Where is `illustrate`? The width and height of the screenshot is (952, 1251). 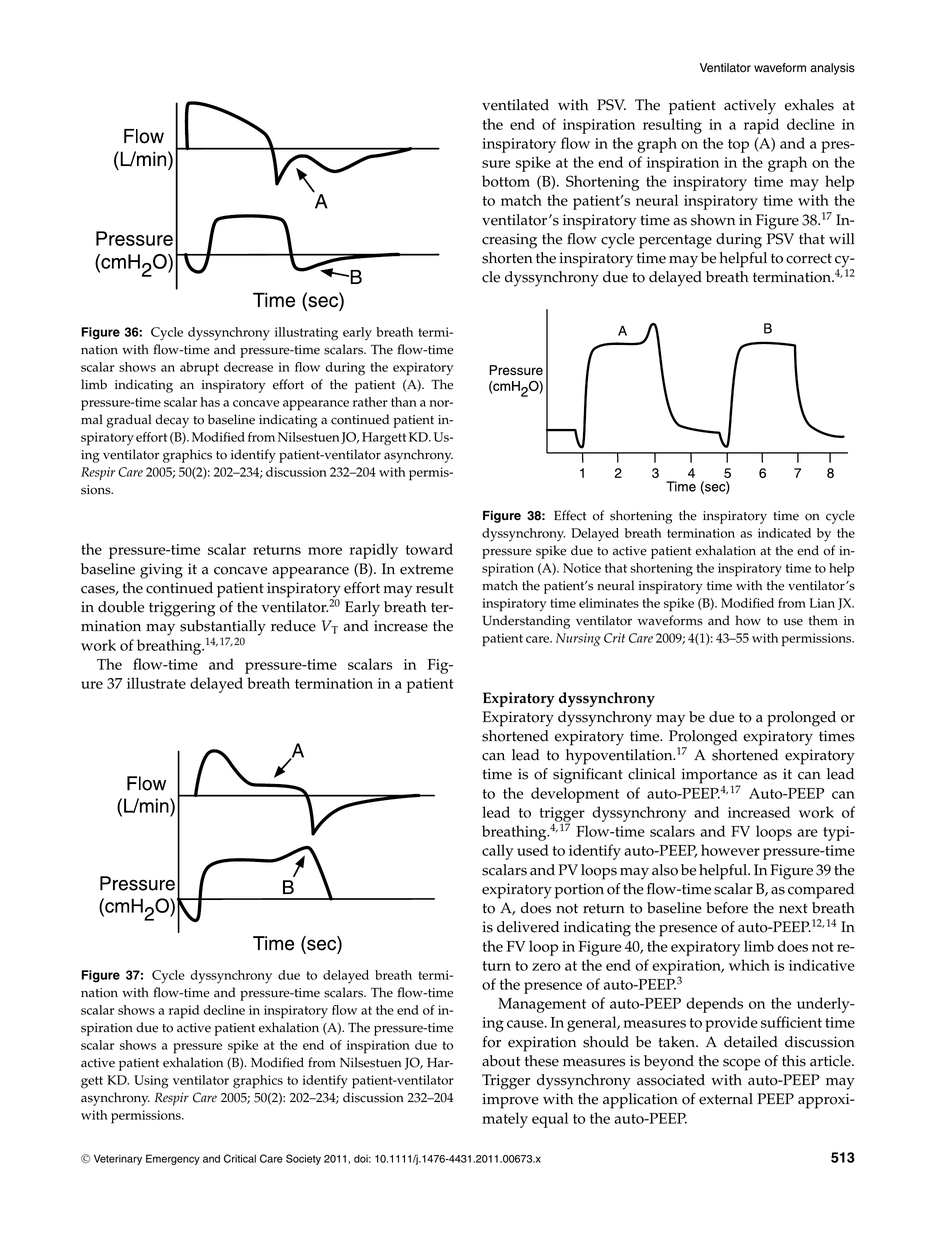 illustrate is located at coordinates (156, 683).
